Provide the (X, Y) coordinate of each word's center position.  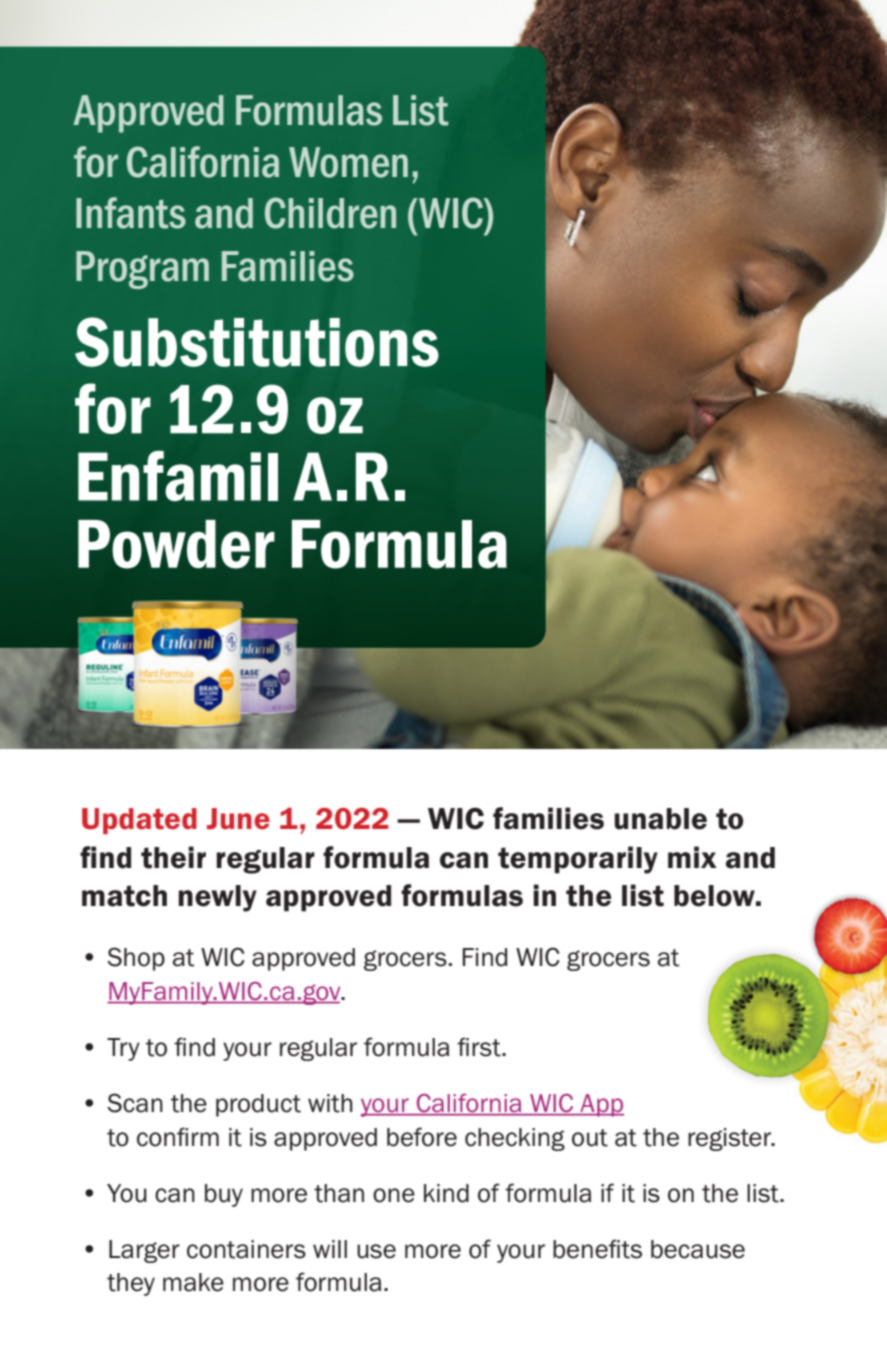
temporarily (578, 860)
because (698, 1249)
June (238, 819)
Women (348, 162)
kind (446, 1193)
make (193, 1282)
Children (330, 213)
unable (660, 819)
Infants (131, 213)
